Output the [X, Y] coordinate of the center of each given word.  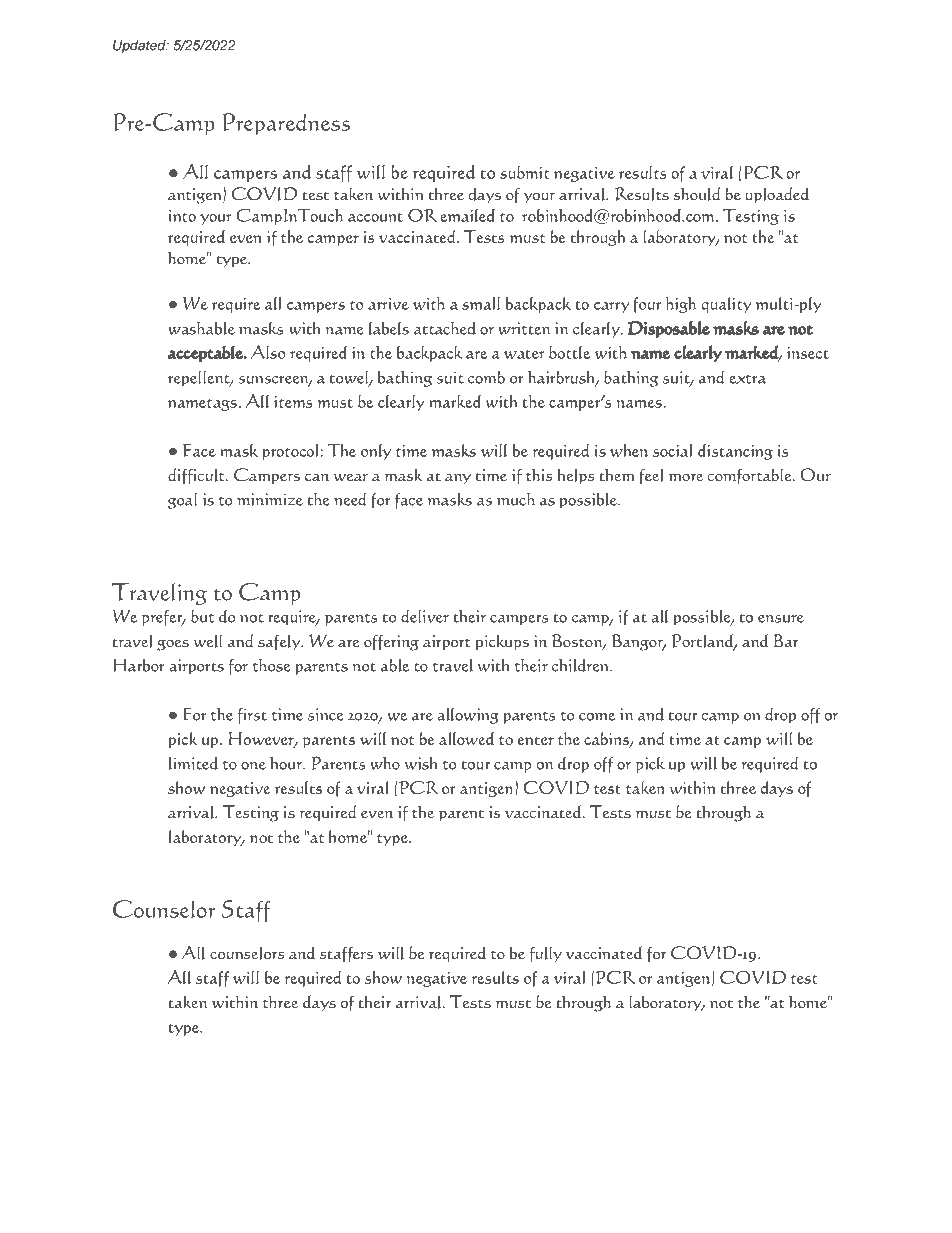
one [253, 766]
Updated [140, 46]
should [697, 194]
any [458, 479]
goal [183, 501]
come [597, 717]
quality [726, 305]
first [252, 716]
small [481, 303]
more [685, 477]
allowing [468, 716]
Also [268, 352]
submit [525, 172]
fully [546, 954]
